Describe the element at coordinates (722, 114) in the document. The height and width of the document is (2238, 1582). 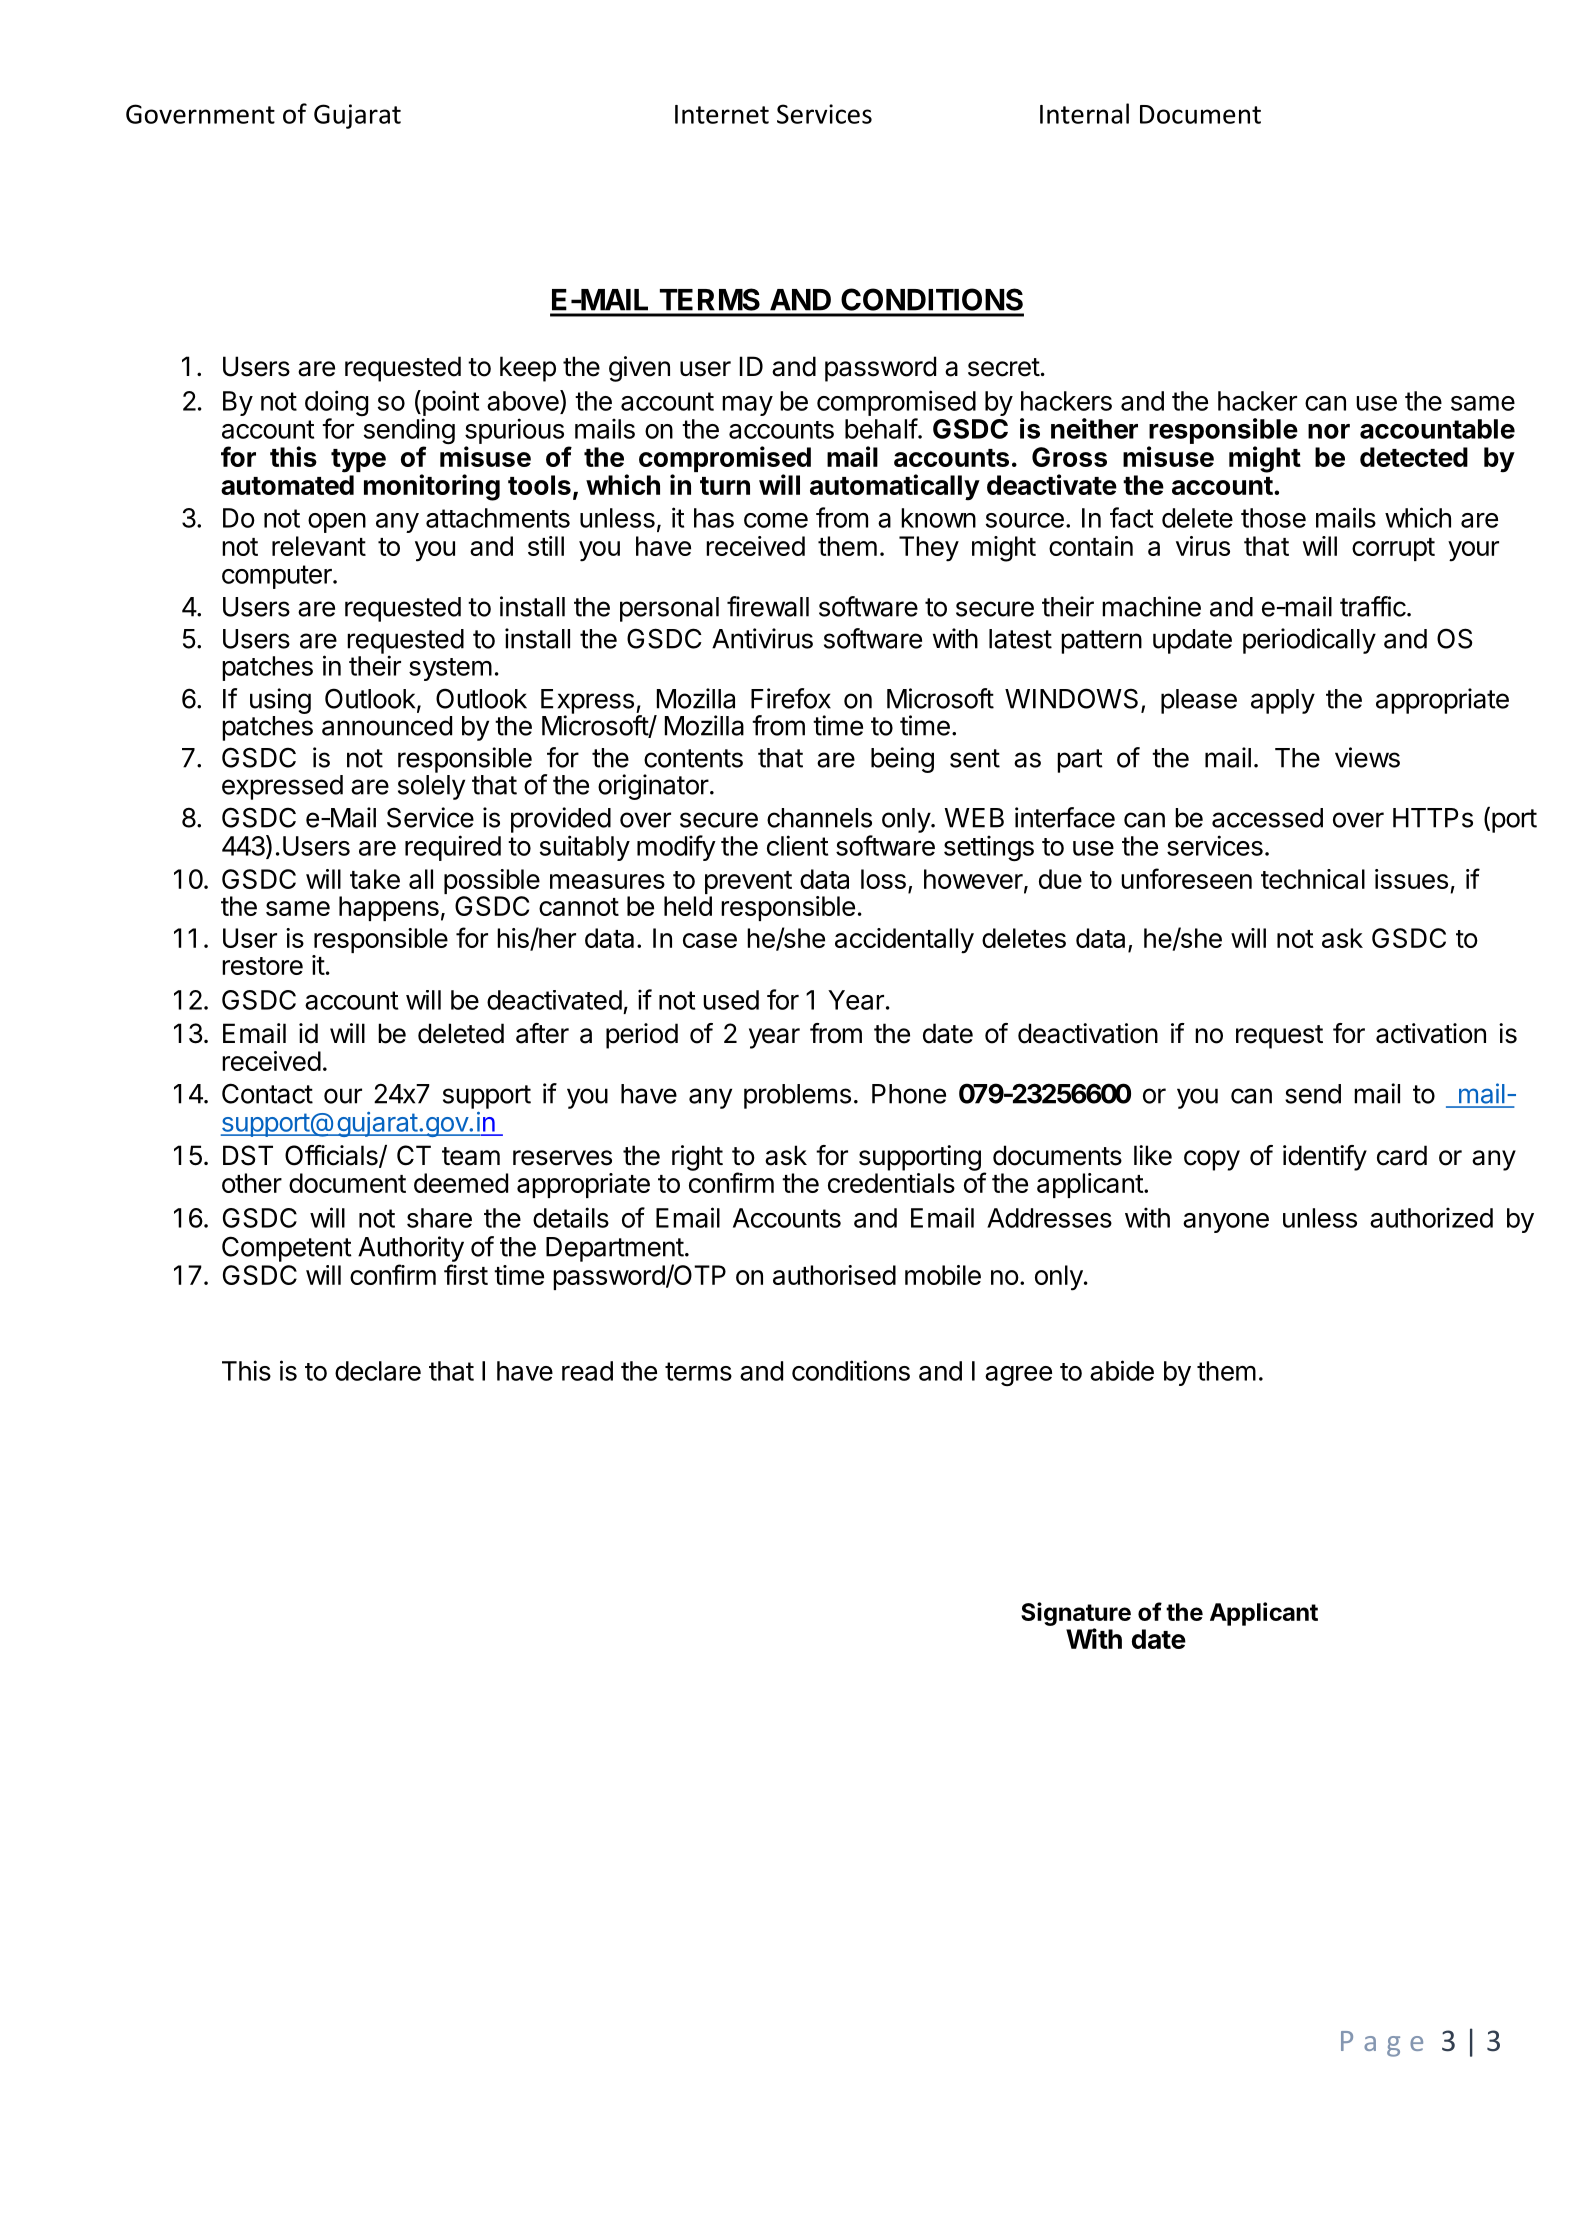
I see `Internet` at that location.
